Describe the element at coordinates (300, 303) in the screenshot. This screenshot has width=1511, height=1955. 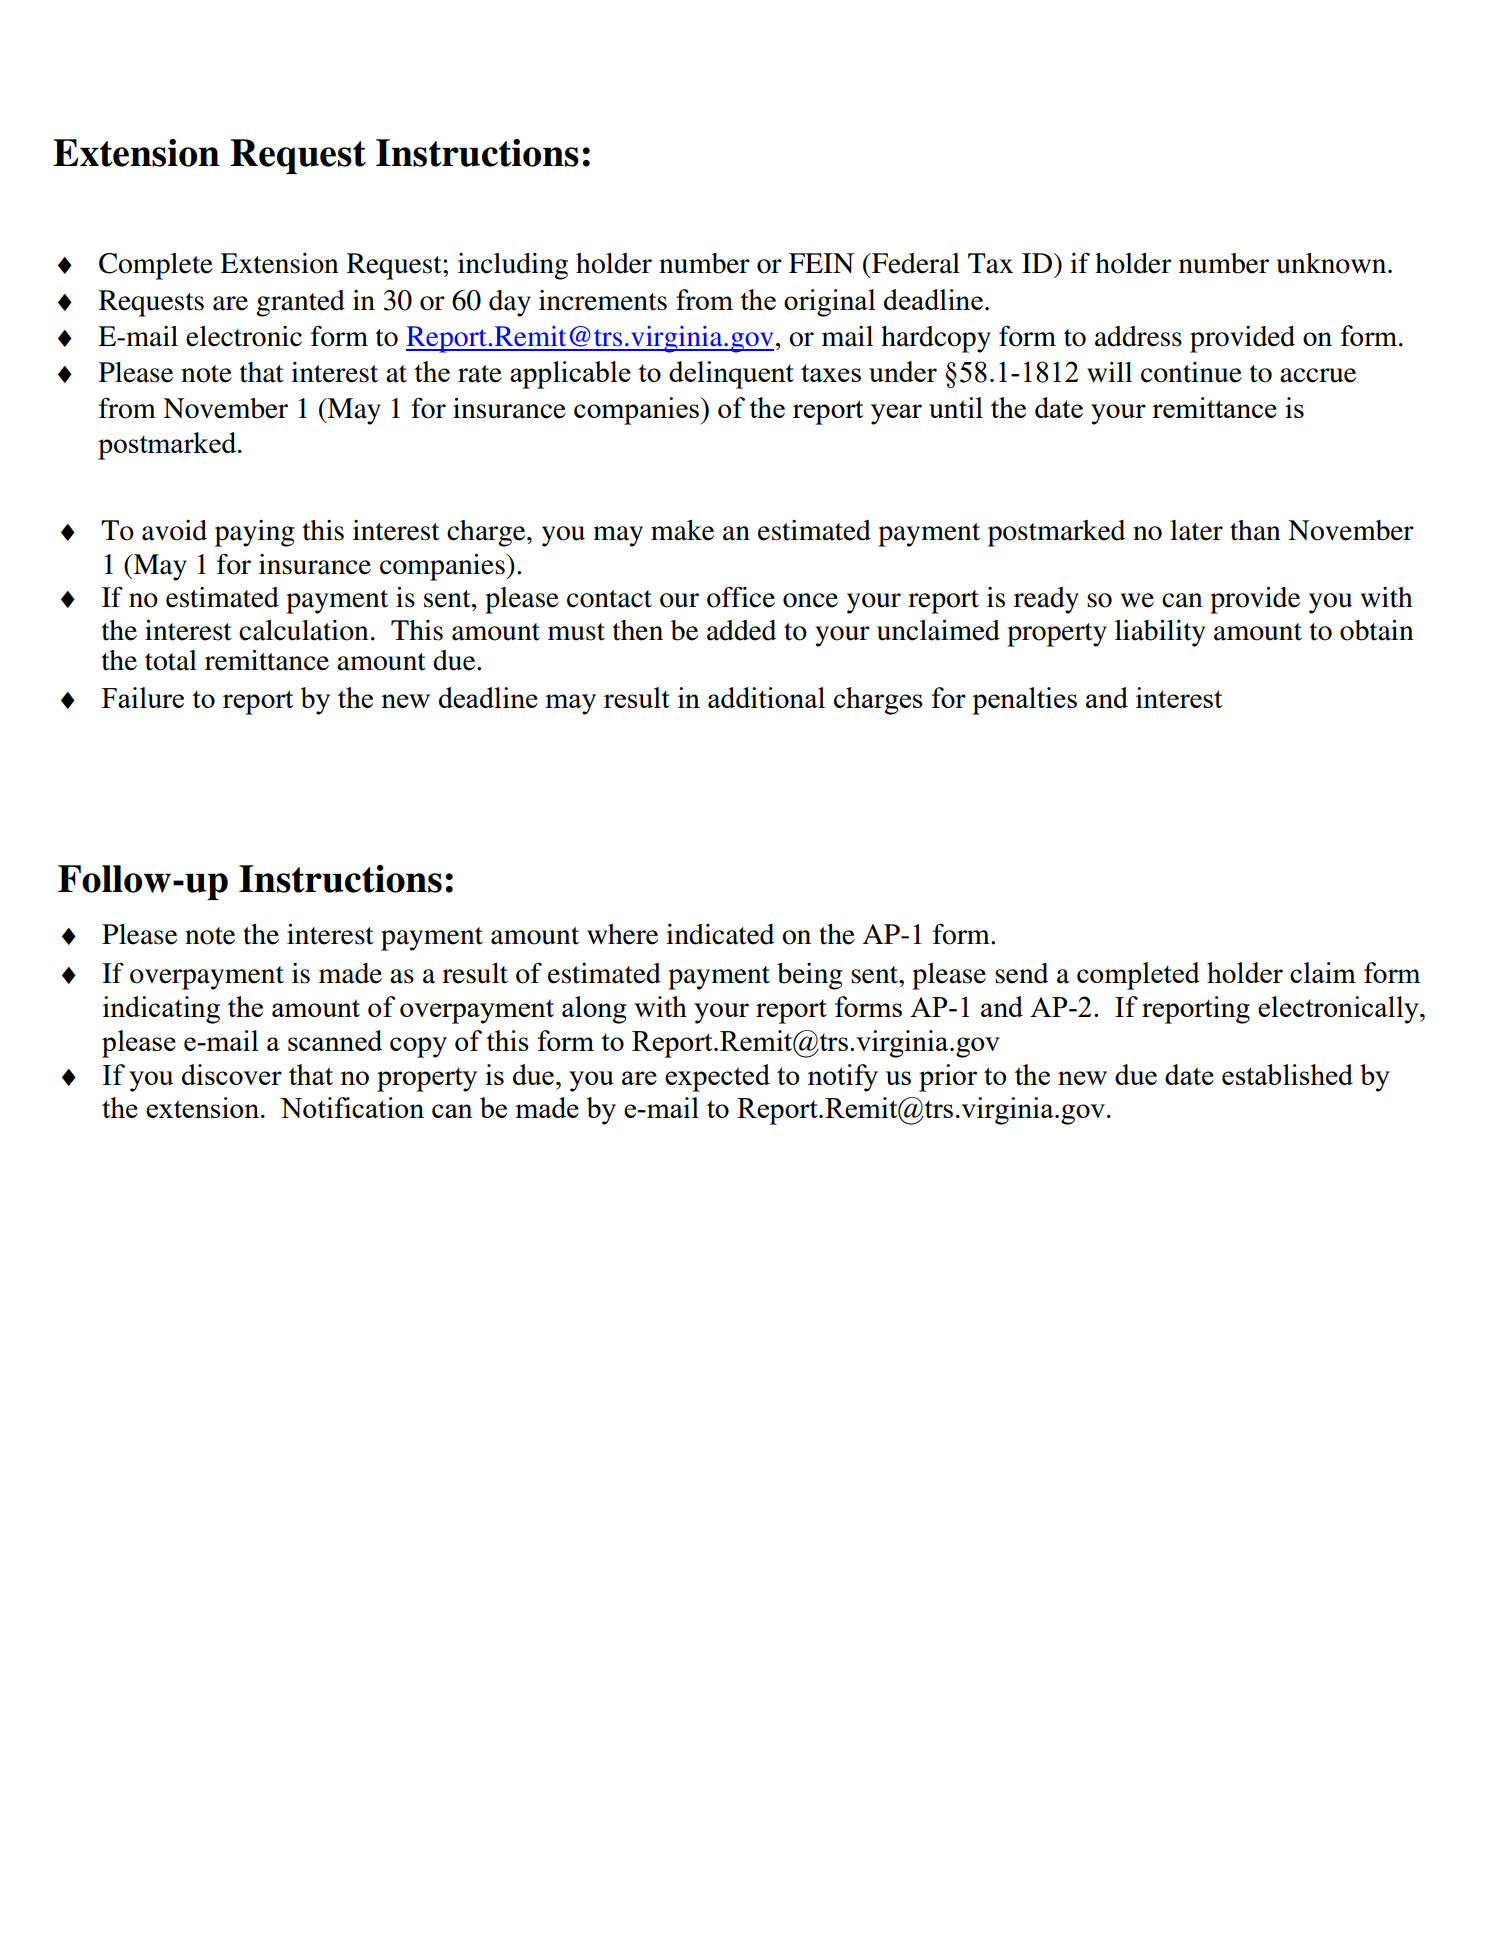
I see `granted` at that location.
